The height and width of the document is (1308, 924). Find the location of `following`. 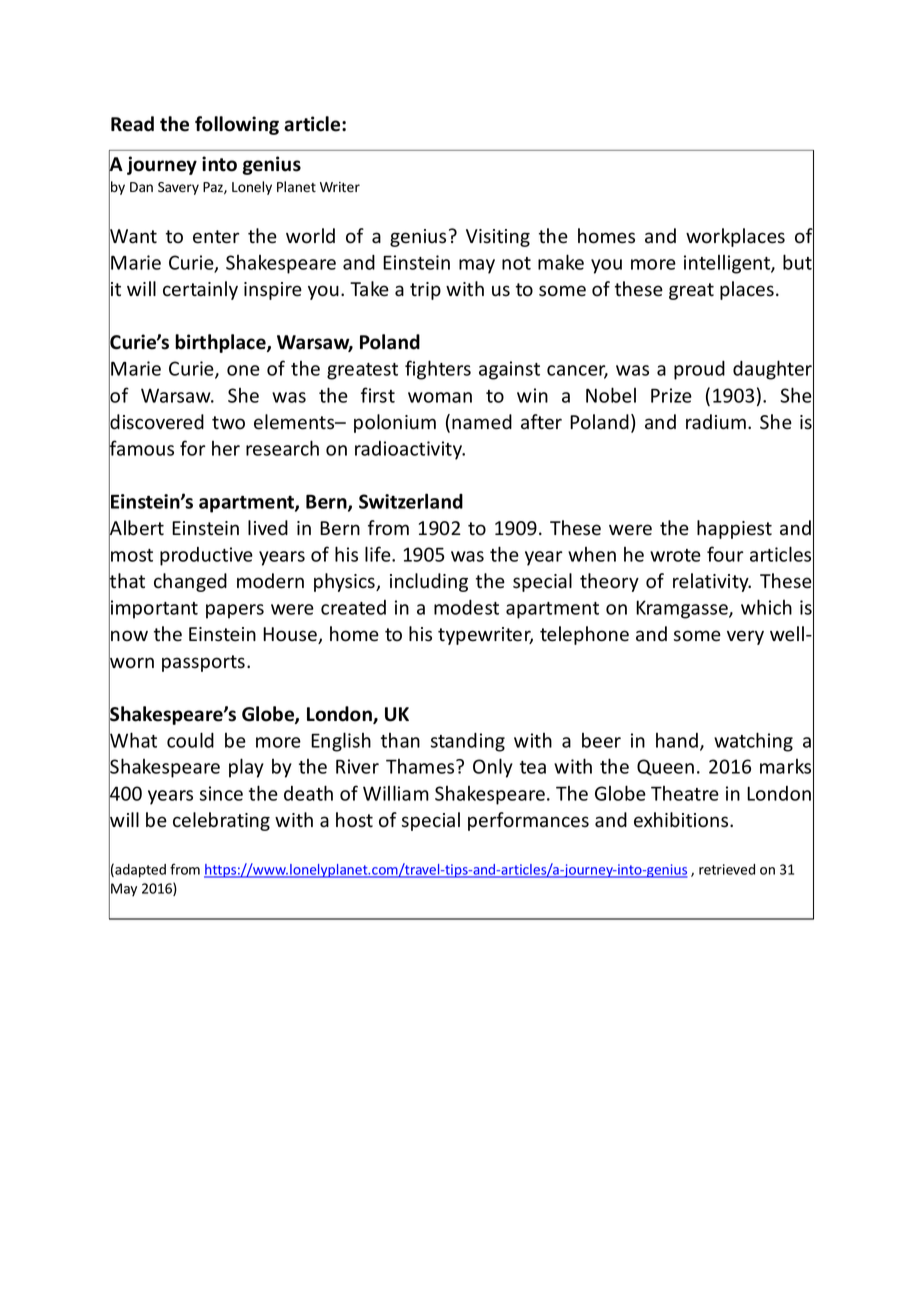

following is located at coordinates (237, 125).
